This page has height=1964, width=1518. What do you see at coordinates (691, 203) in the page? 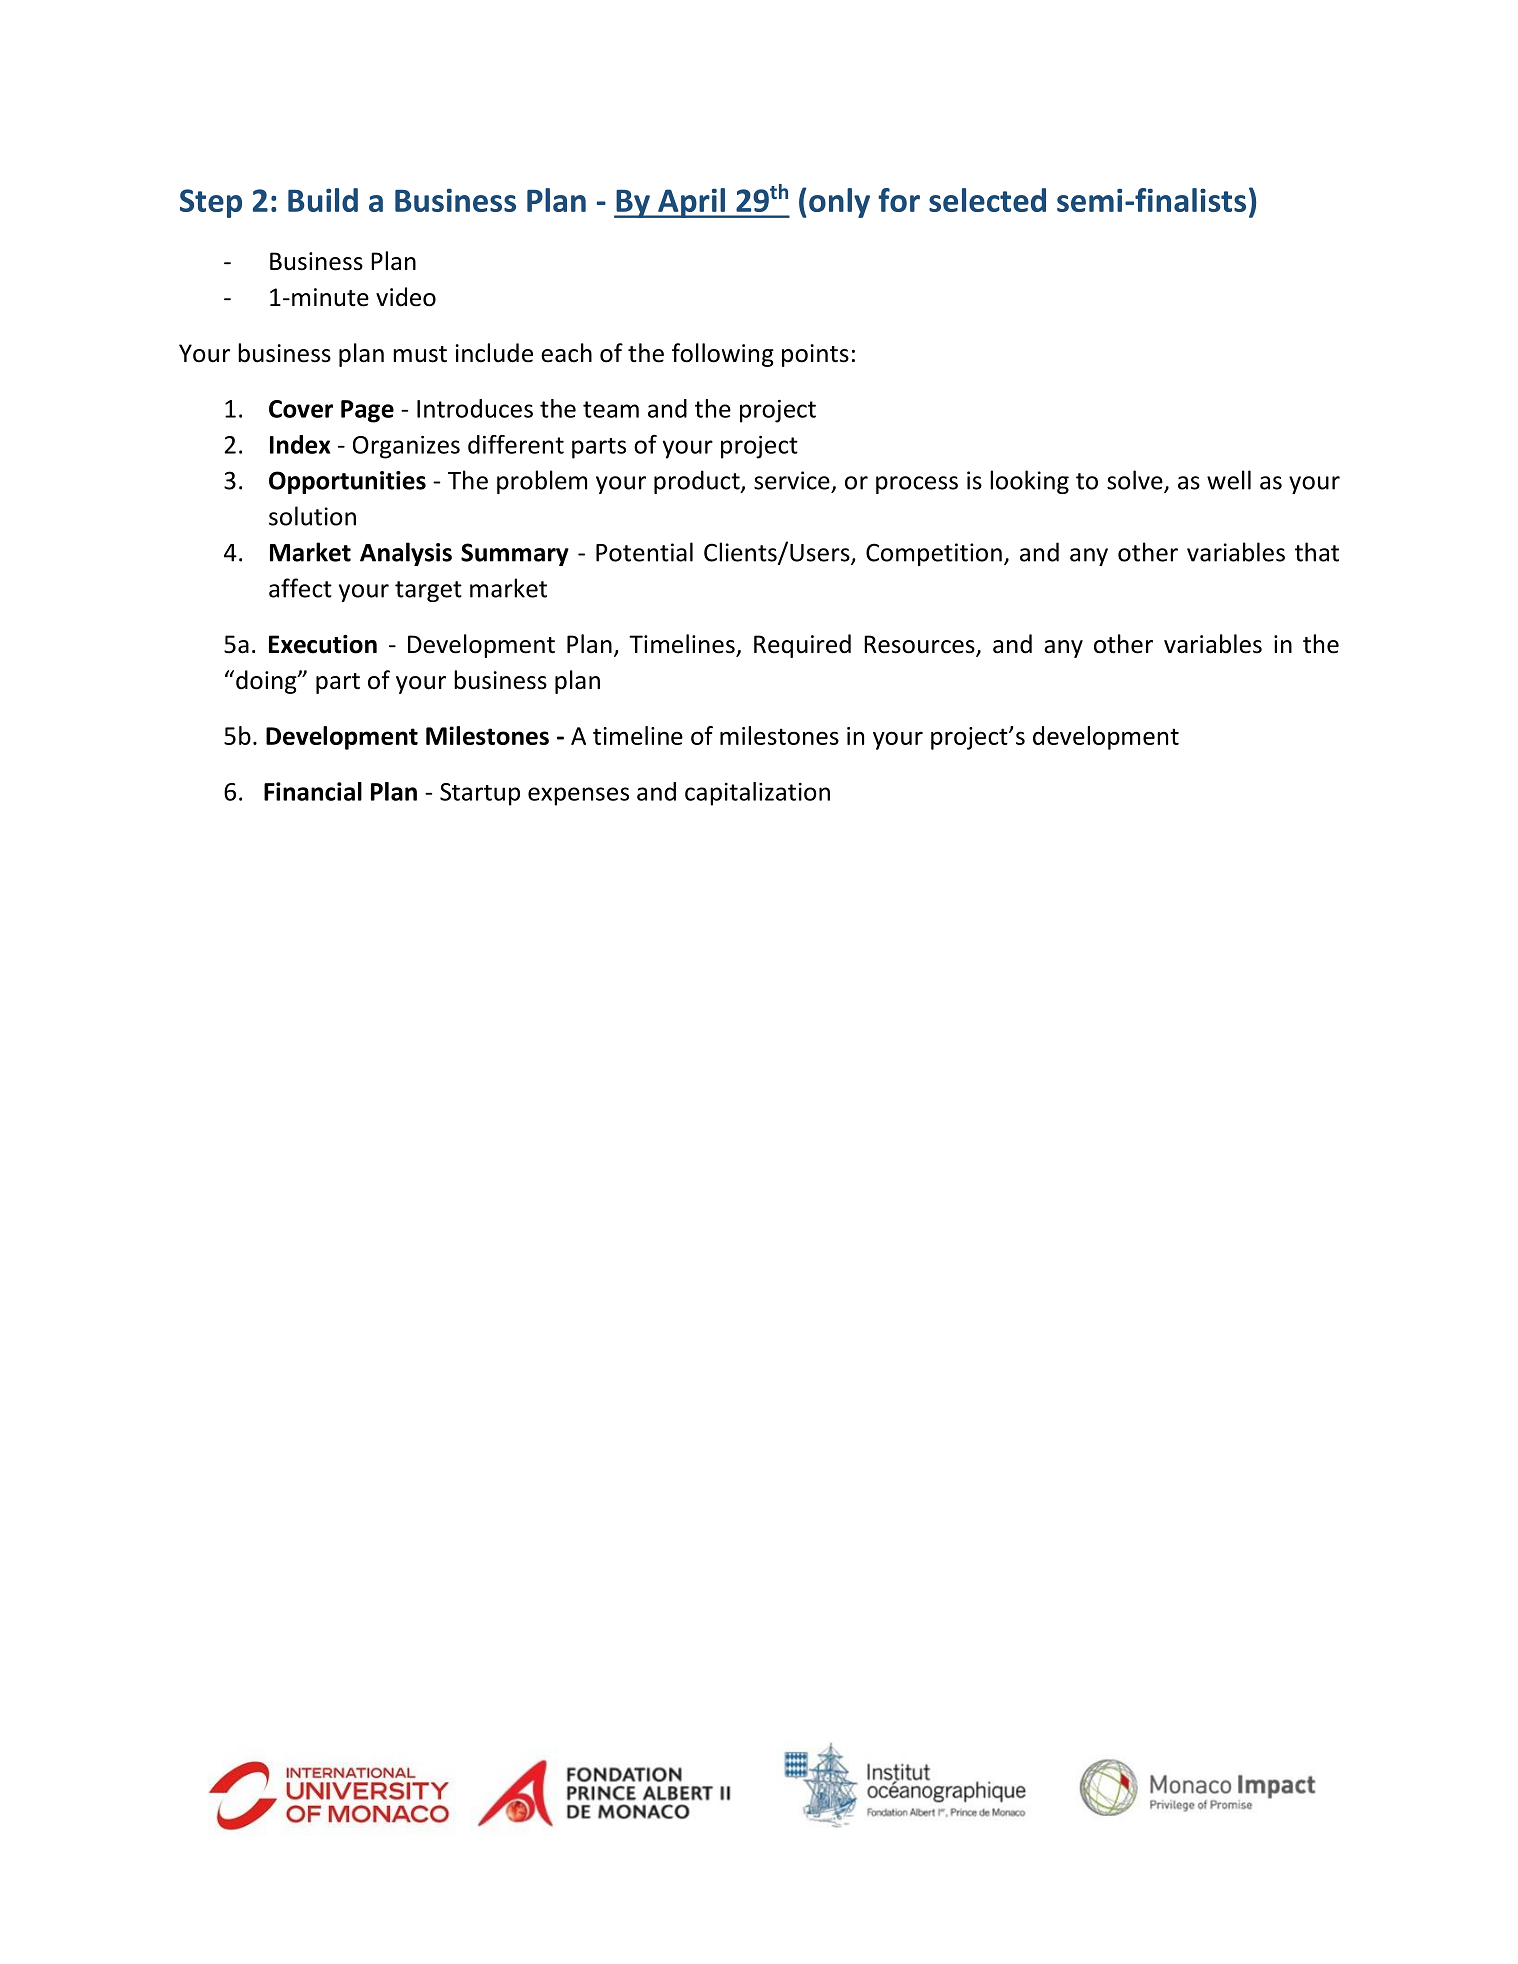
I see `April` at bounding box center [691, 203].
